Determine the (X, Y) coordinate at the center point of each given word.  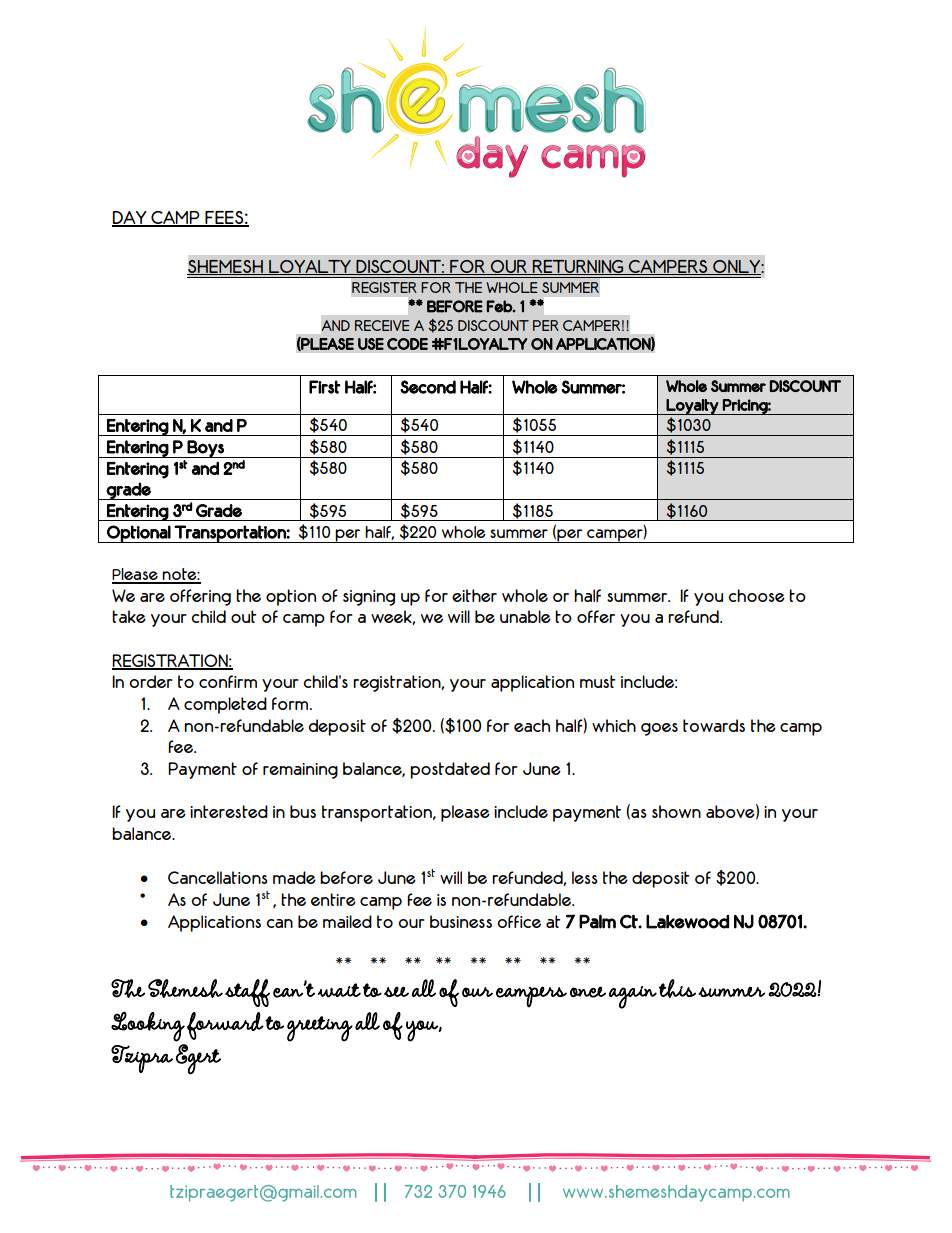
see (396, 991)
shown (676, 811)
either (474, 595)
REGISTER (384, 287)
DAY (130, 218)
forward (225, 1026)
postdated (450, 770)
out (243, 616)
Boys (206, 449)
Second (428, 387)
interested (229, 811)
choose (756, 595)
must (597, 681)
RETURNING (578, 267)
